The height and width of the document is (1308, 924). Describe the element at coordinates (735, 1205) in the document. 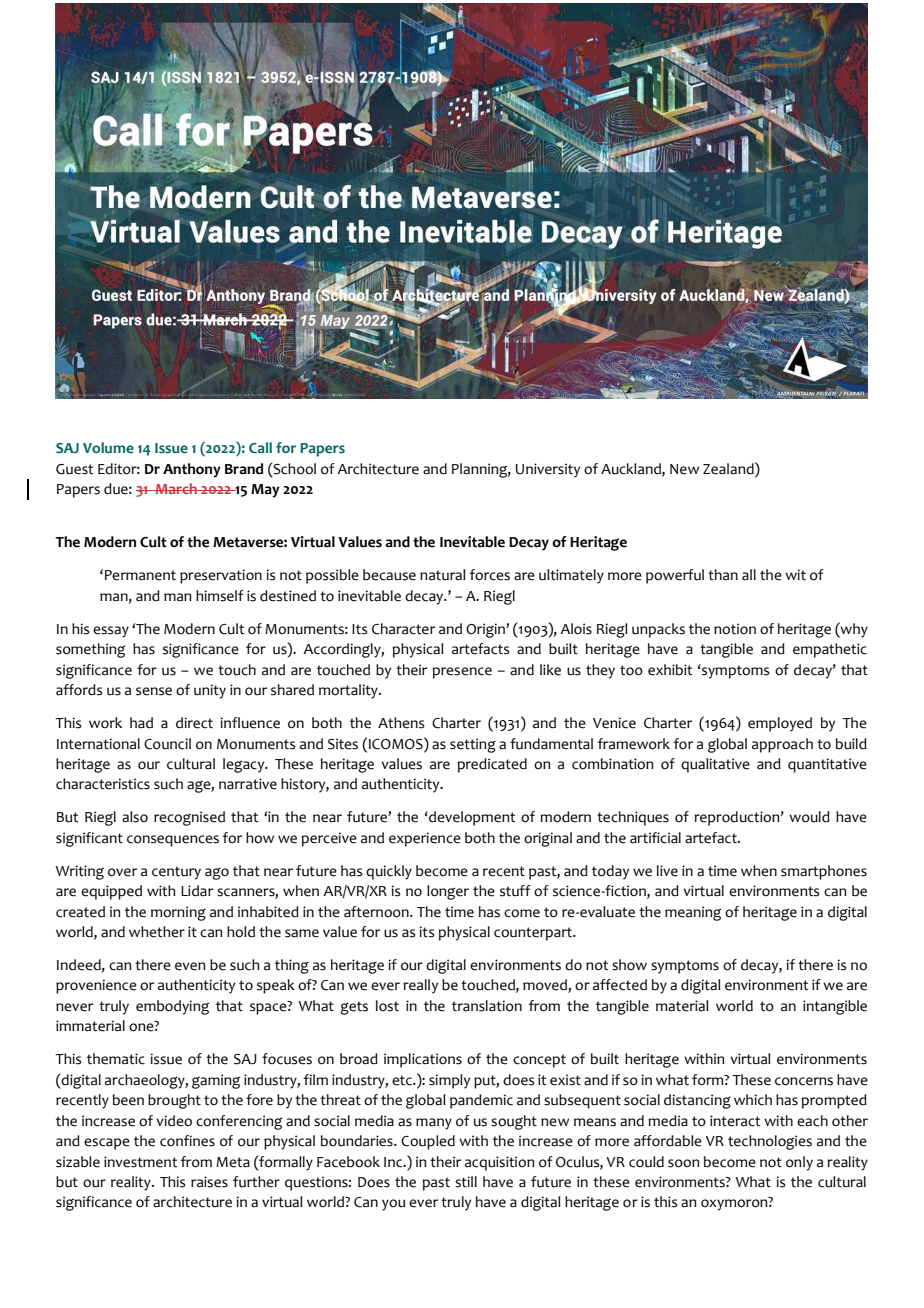

I see `oxymoron` at that location.
